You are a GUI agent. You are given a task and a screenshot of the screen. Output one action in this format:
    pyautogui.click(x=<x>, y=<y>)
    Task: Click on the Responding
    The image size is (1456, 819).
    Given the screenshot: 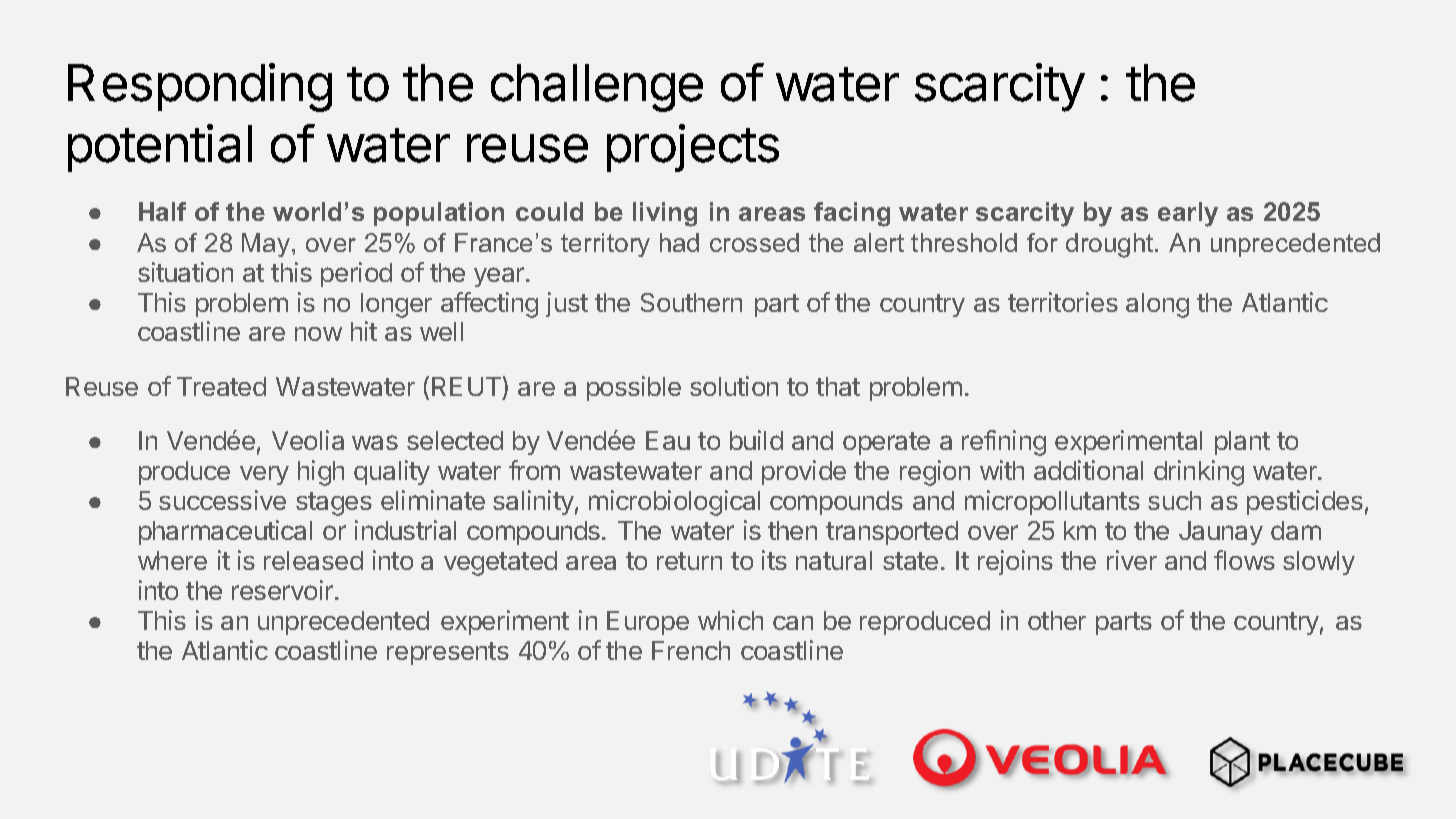 What is the action you would take?
    pyautogui.click(x=200, y=87)
